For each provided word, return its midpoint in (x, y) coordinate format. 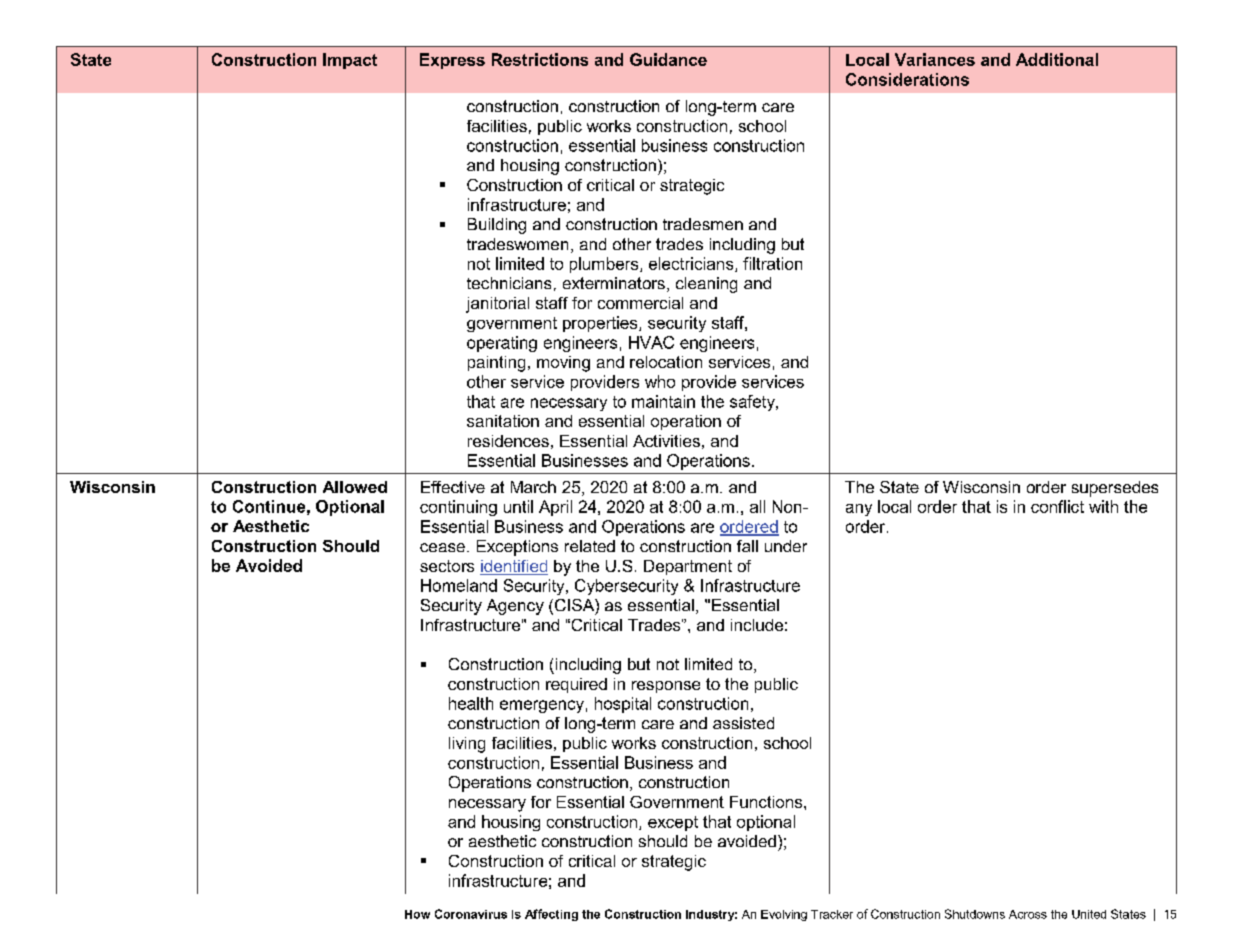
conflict (1057, 506)
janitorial (497, 305)
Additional (1057, 59)
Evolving (784, 915)
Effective (453, 487)
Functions (767, 802)
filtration (772, 263)
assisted (743, 723)
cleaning (706, 285)
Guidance (668, 59)
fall (747, 546)
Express (452, 61)
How (417, 914)
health (471, 703)
